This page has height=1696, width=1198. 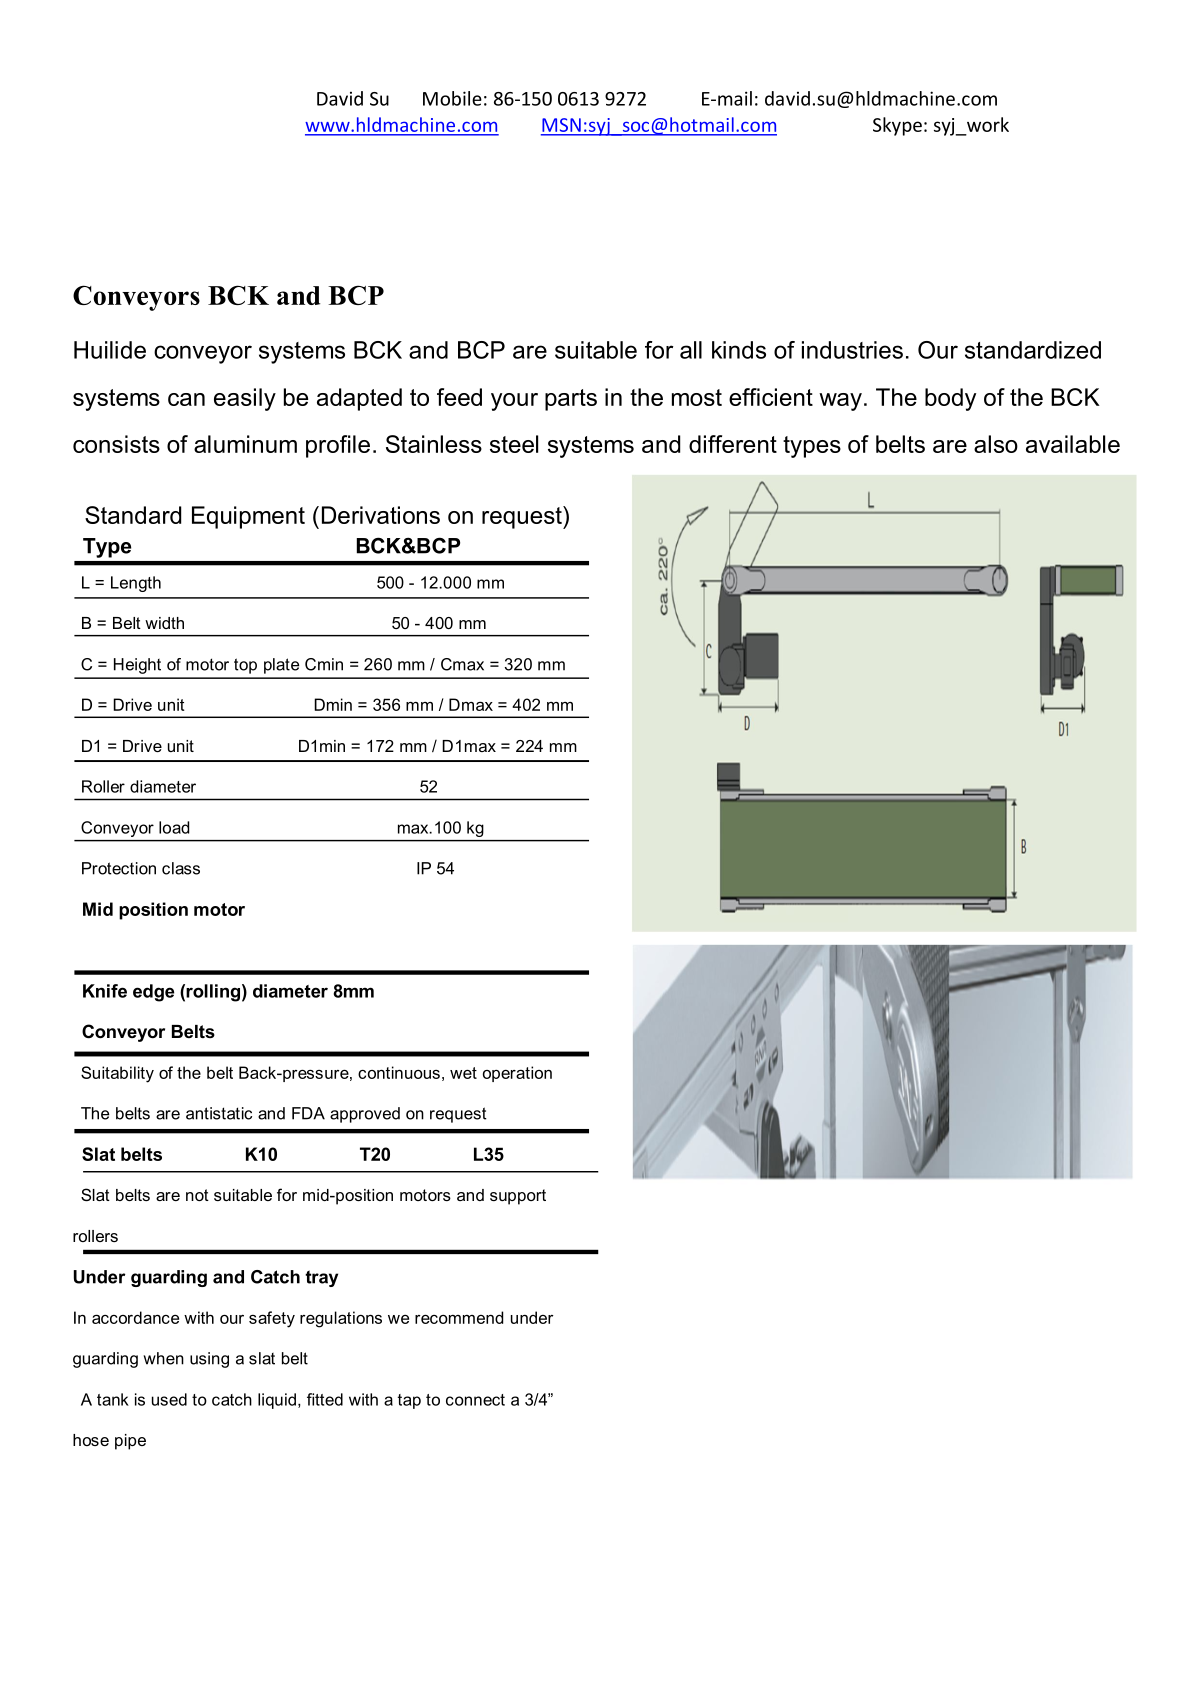 I want to click on Mobile, so click(x=452, y=98).
